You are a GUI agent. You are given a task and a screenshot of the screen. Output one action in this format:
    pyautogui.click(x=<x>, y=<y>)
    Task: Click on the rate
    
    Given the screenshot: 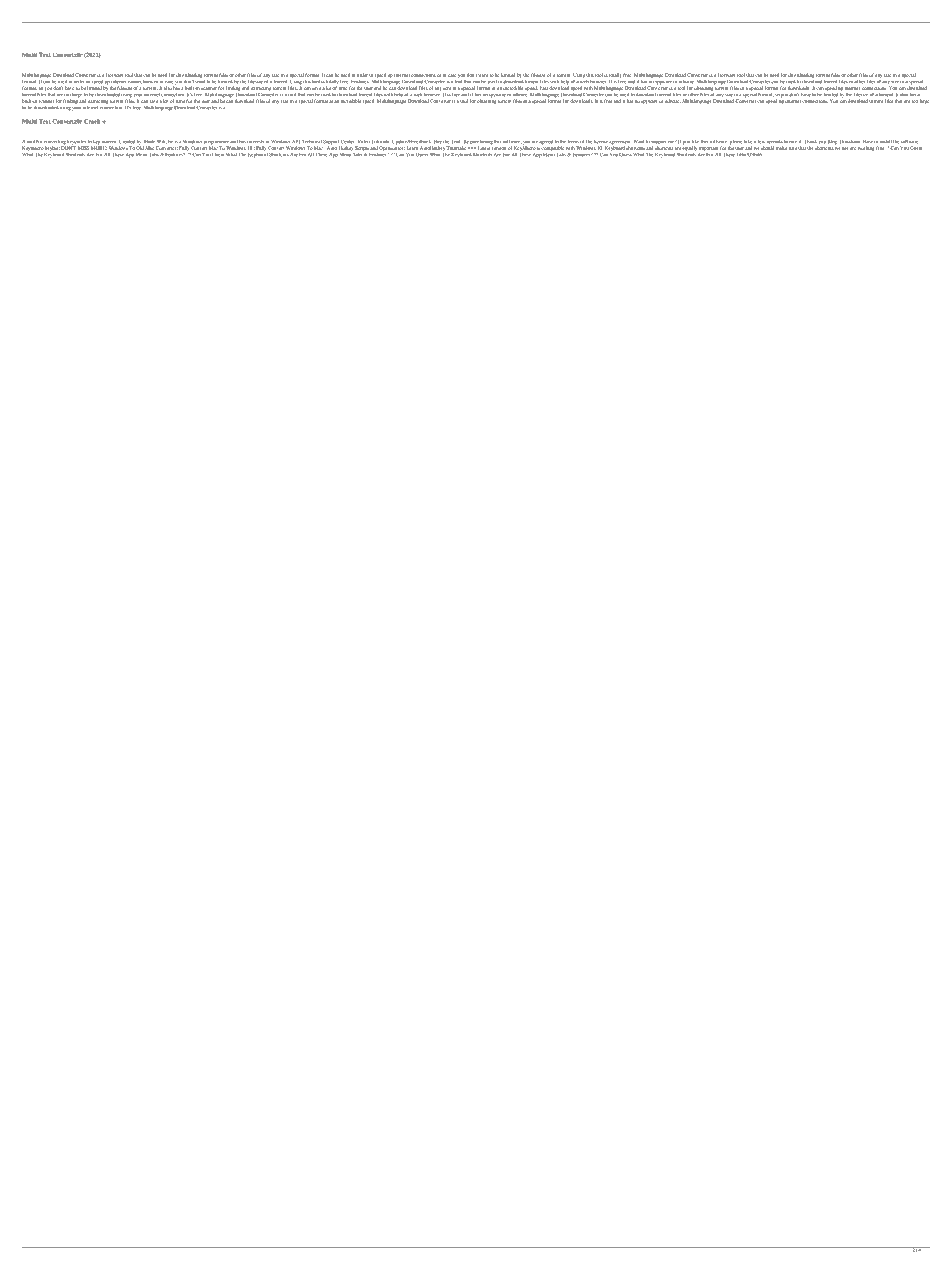 What is the action you would take?
    pyautogui.click(x=793, y=141)
